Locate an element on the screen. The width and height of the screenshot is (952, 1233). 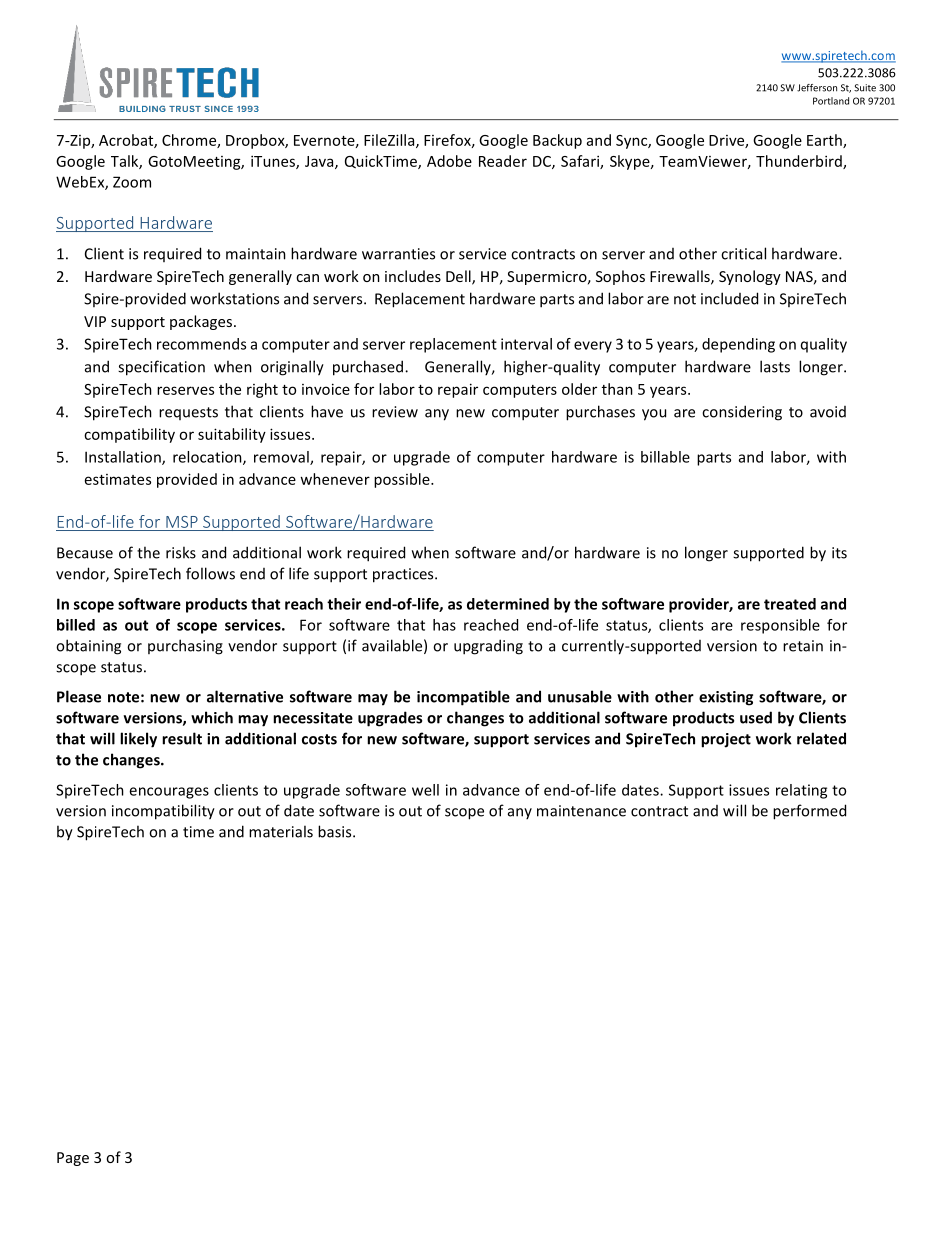
lasts is located at coordinates (775, 366).
